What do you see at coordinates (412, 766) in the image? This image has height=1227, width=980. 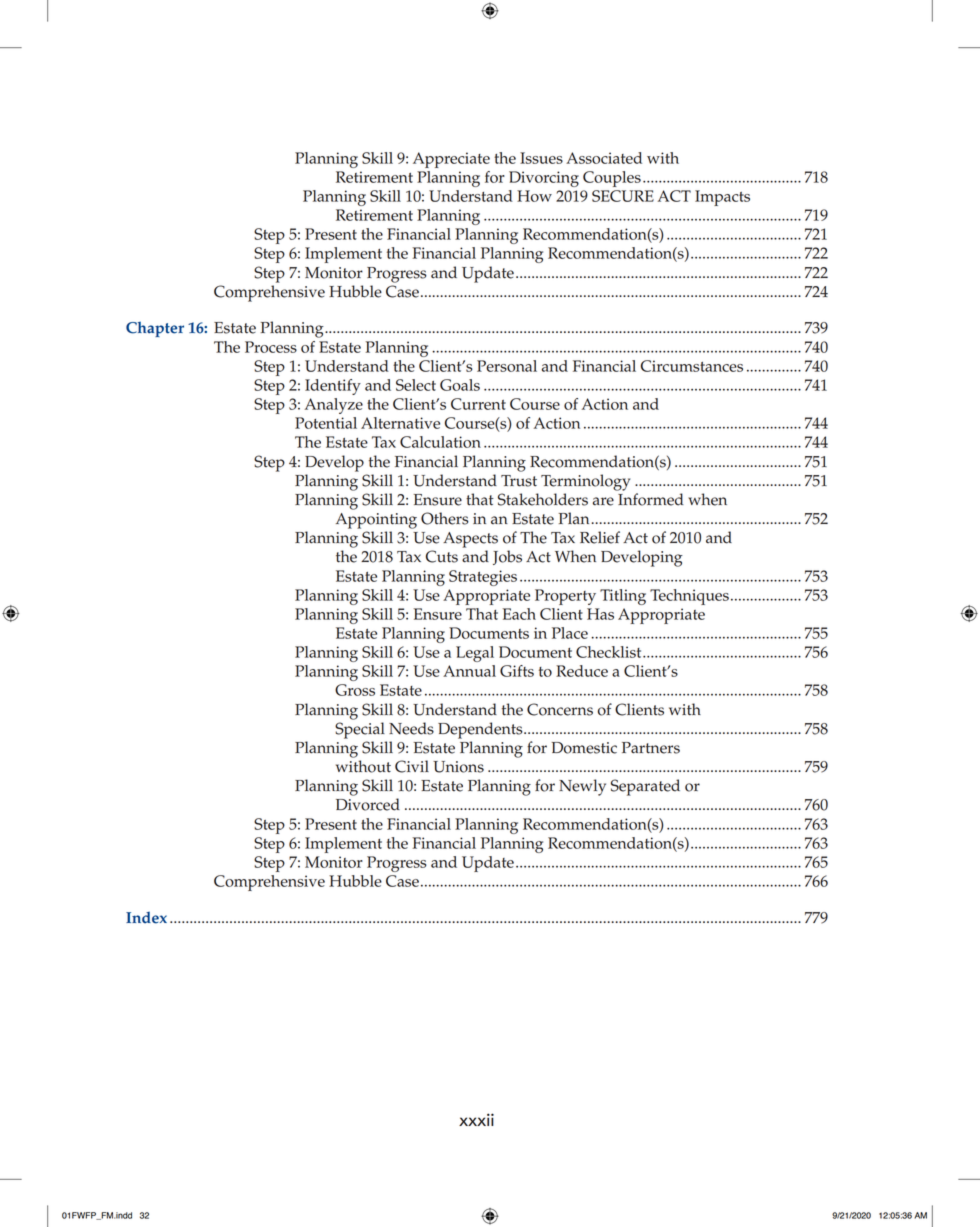 I see `Civil` at bounding box center [412, 766].
